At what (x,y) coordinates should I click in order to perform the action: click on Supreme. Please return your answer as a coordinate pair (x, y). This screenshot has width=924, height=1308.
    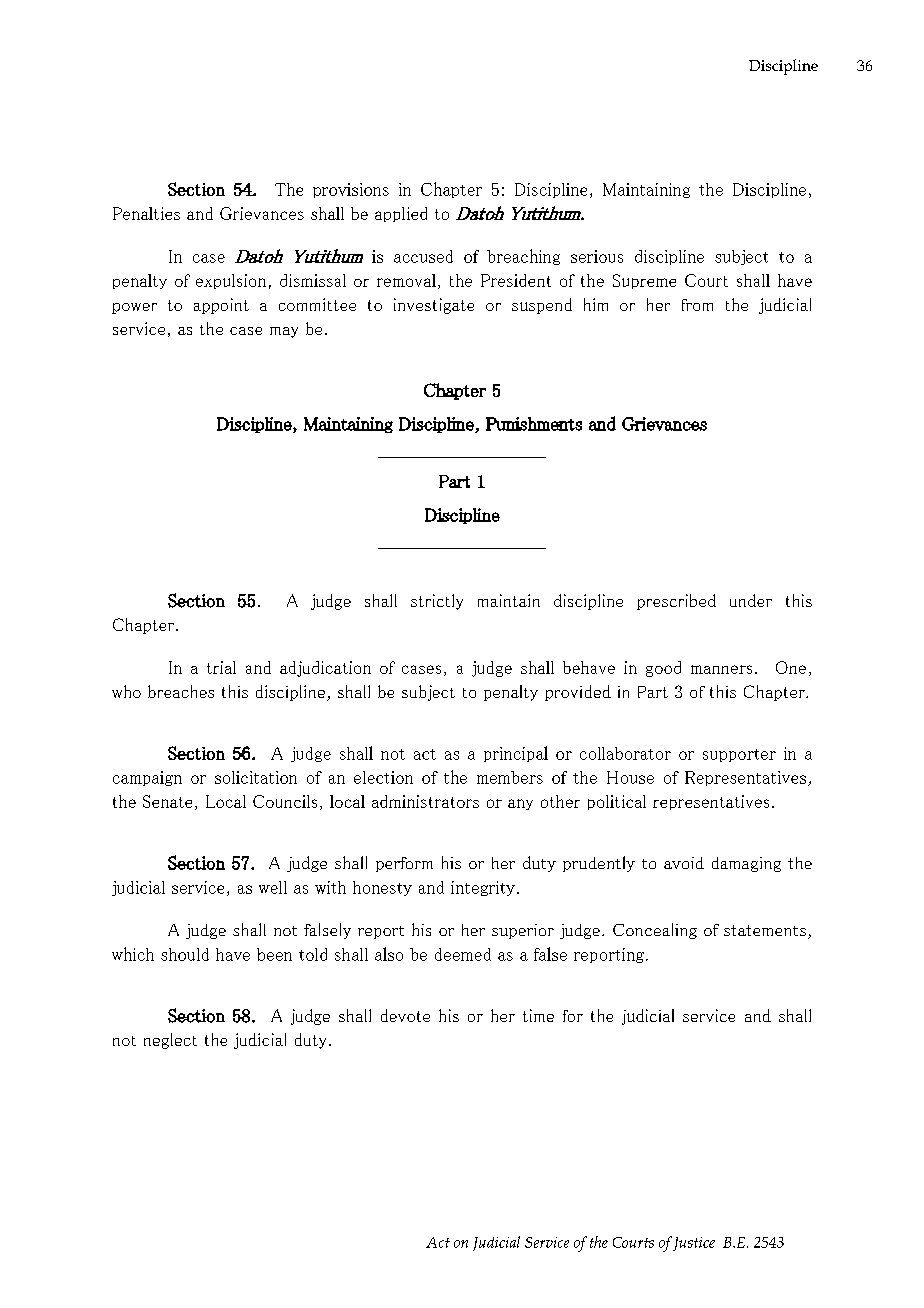
    Looking at the image, I should click on (644, 281).
